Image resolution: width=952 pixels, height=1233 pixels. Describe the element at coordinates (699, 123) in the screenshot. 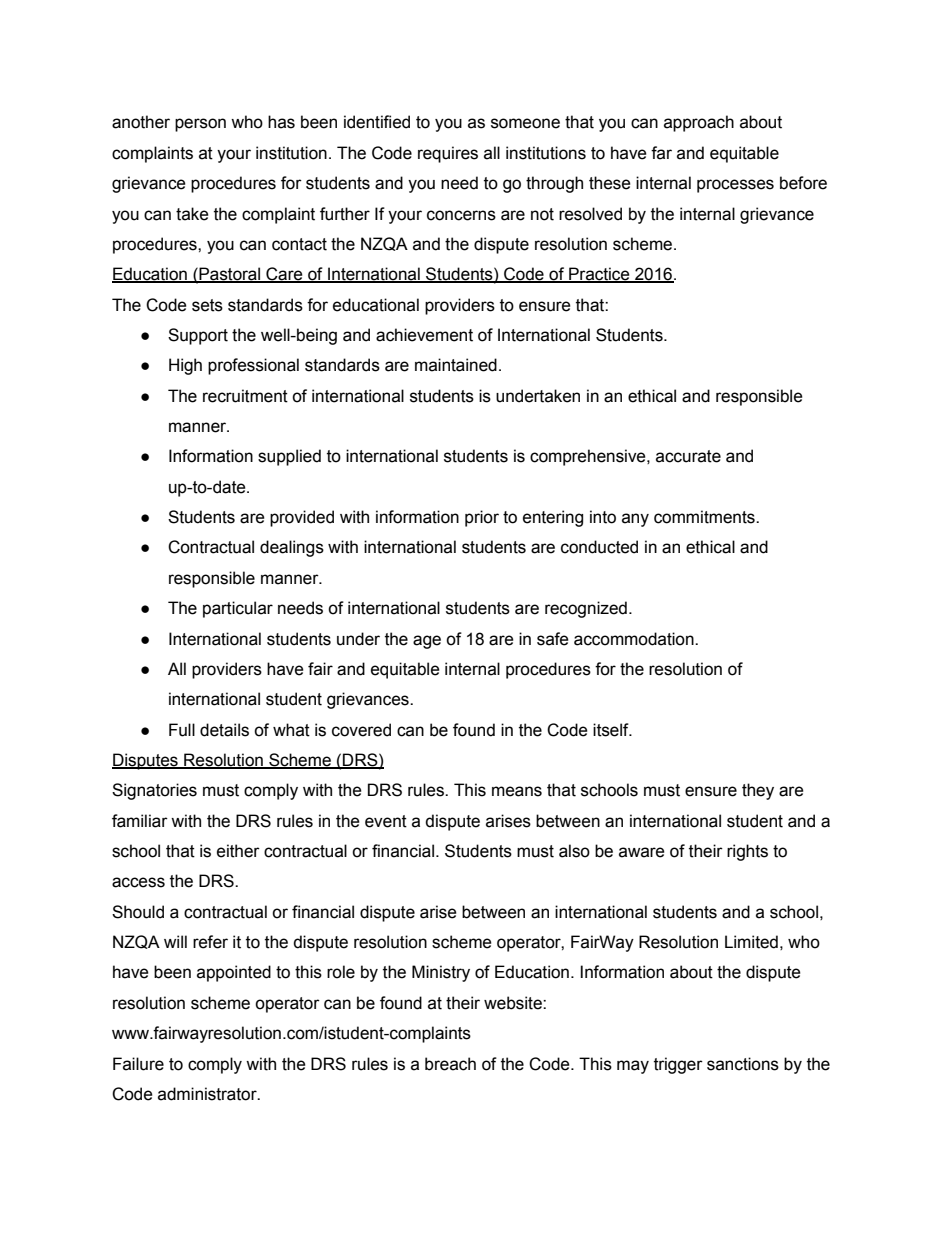

I see `approach` at that location.
